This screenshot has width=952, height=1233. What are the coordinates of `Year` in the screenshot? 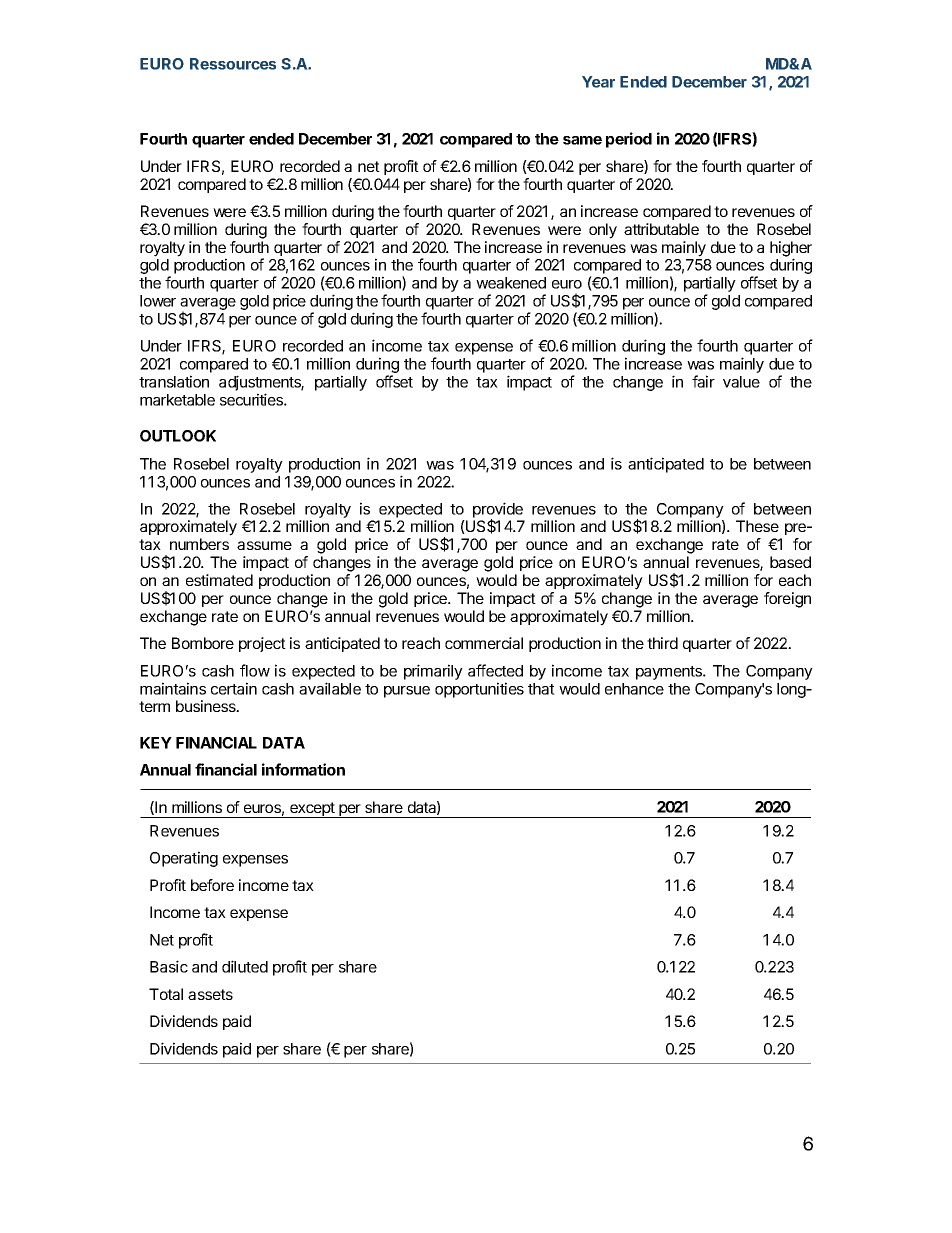 It's located at (598, 82).
